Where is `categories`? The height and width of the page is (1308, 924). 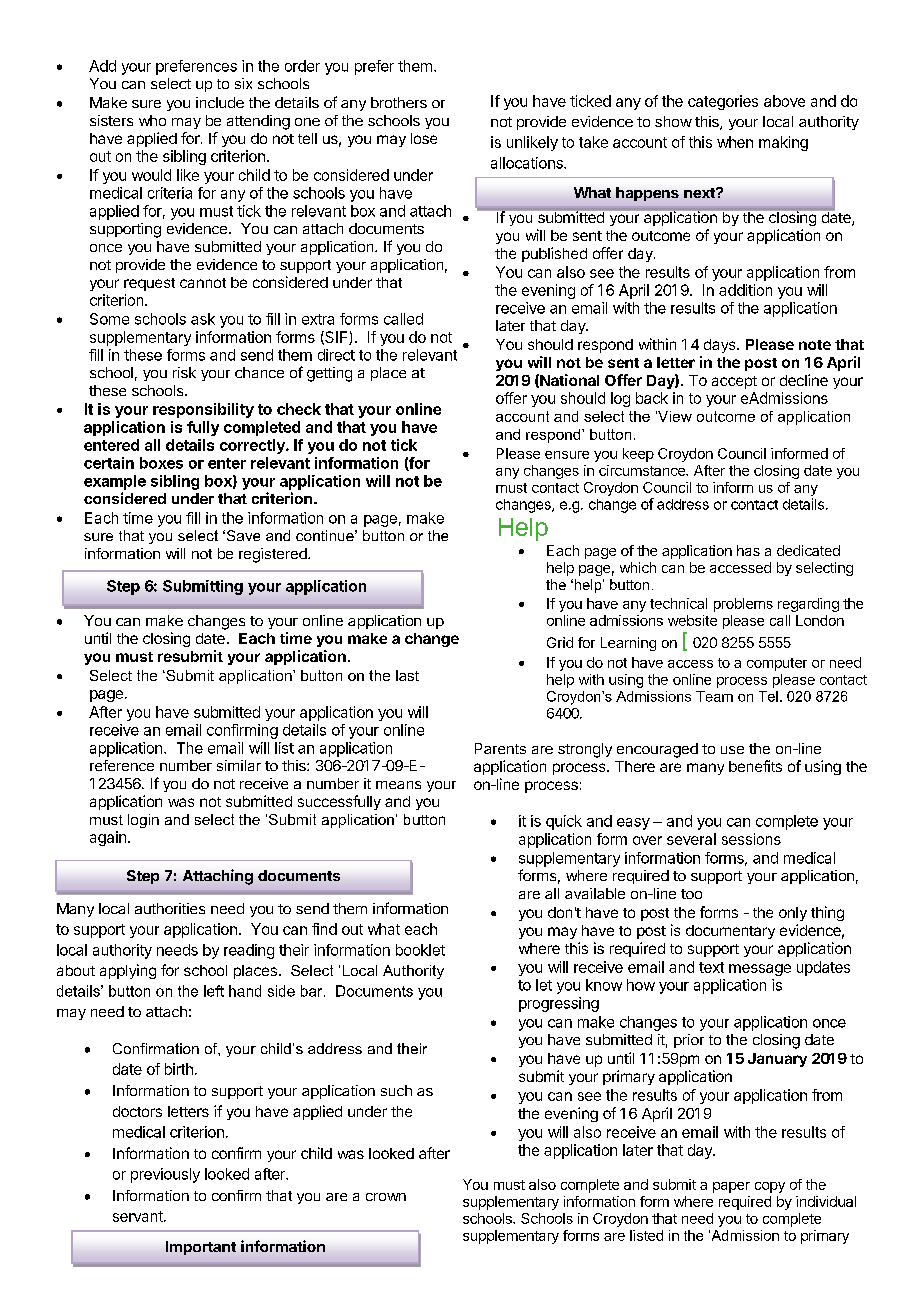 categories is located at coordinates (723, 102).
